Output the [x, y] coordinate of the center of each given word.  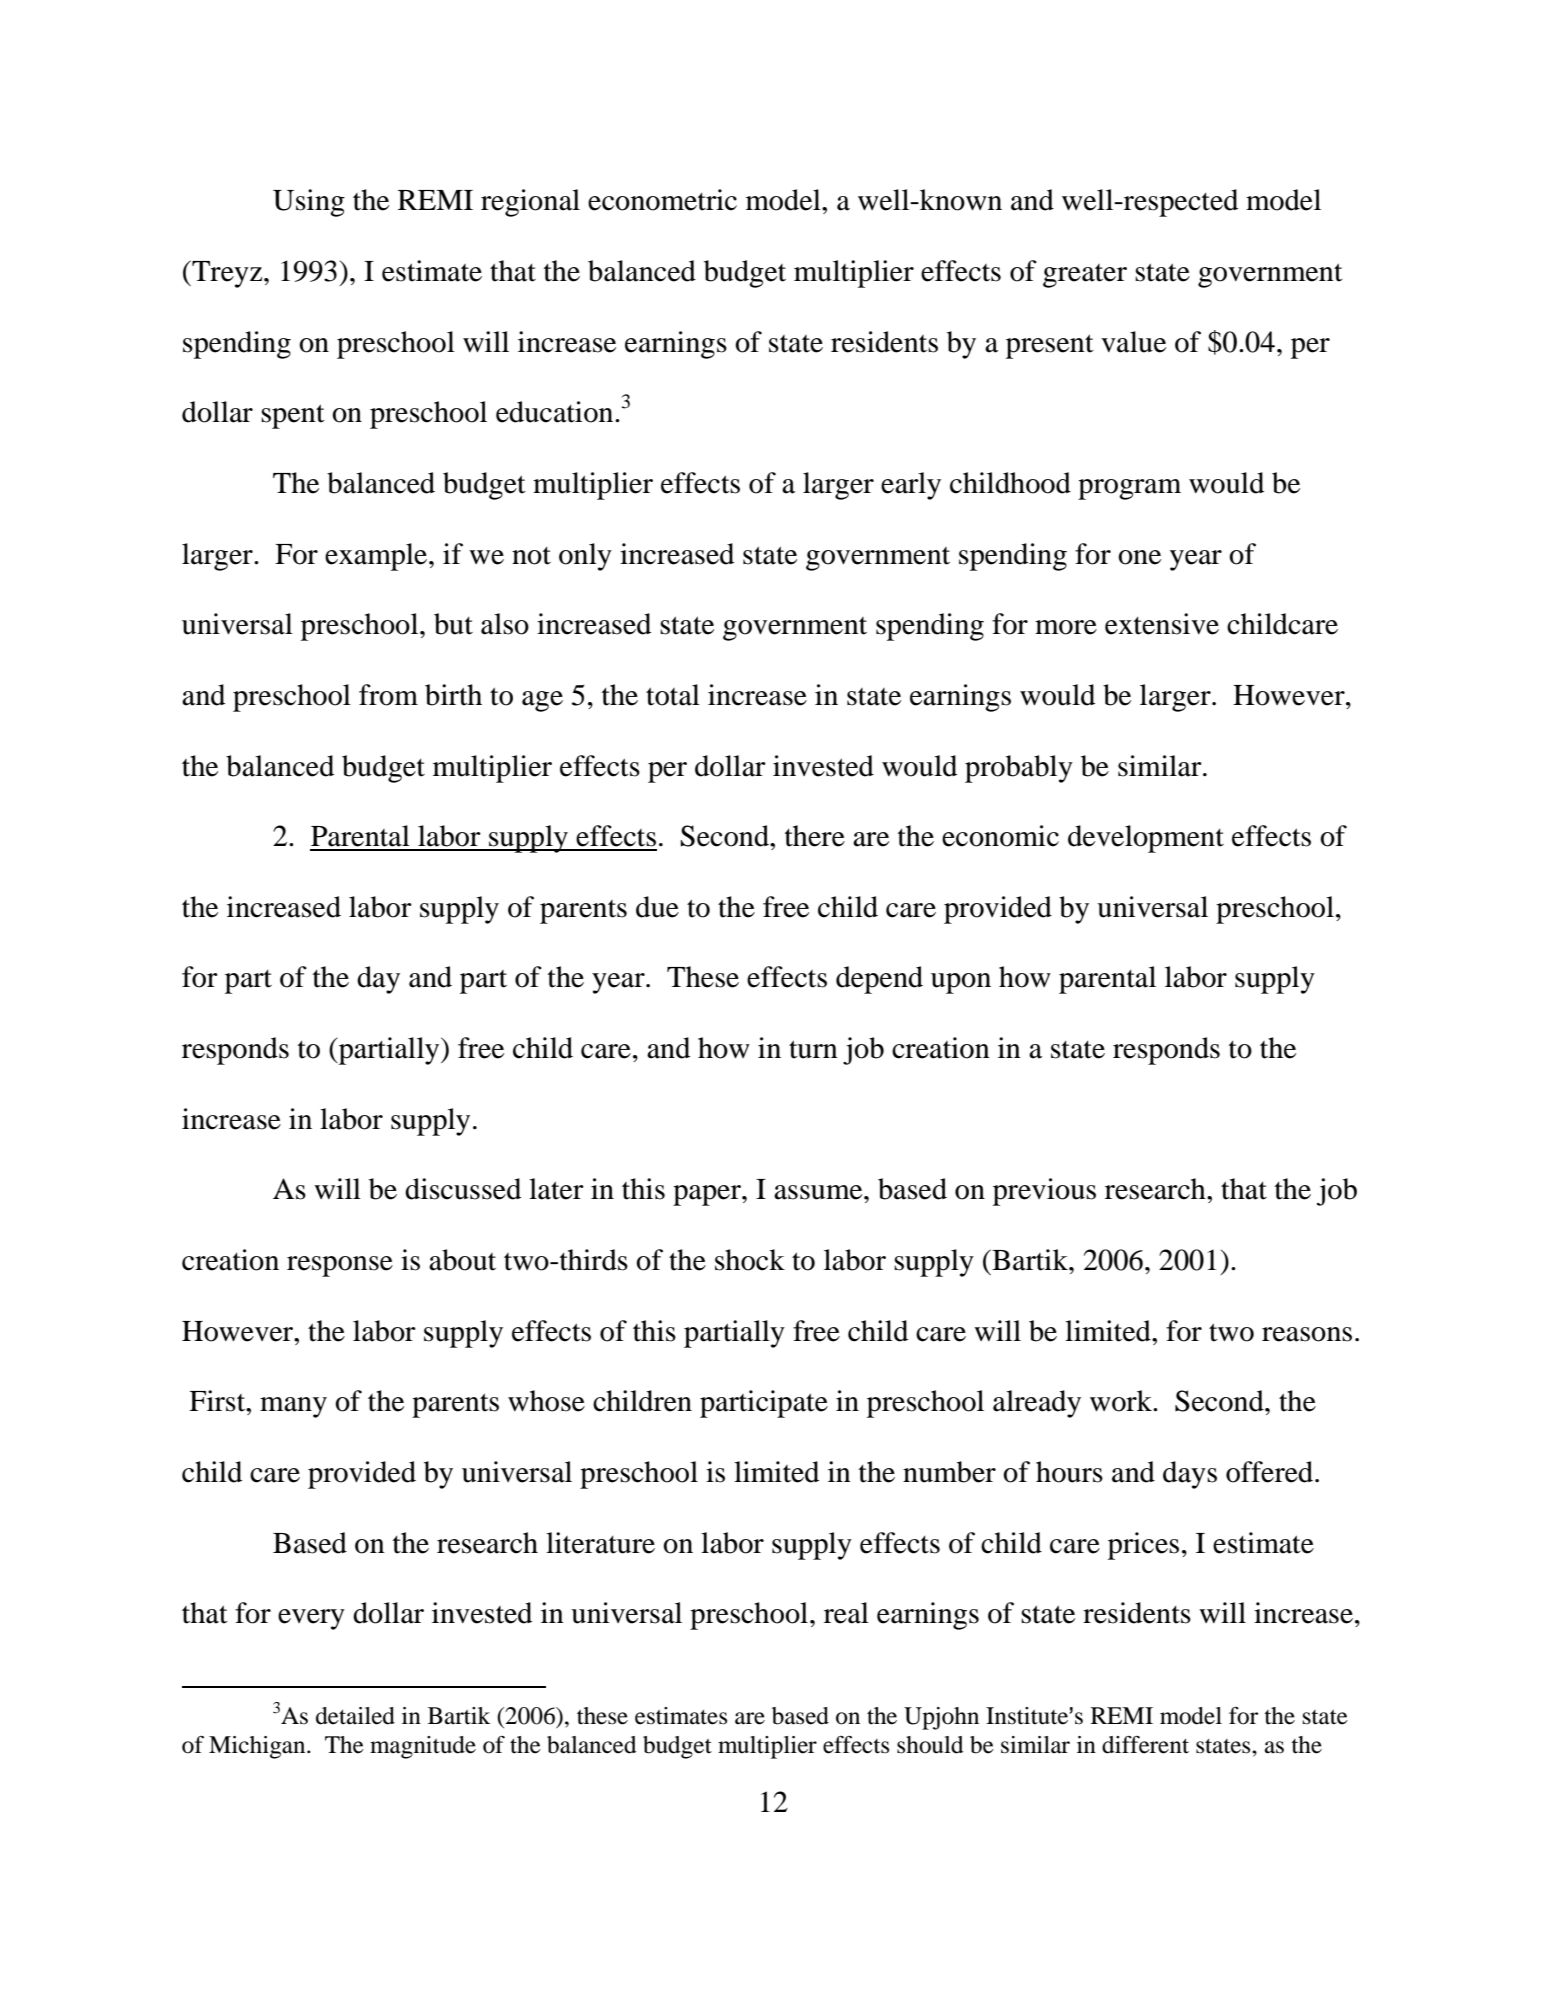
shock [750, 1260]
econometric [662, 200]
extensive [1162, 624]
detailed [355, 1716]
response [340, 1266]
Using [309, 203]
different [1145, 1745]
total [673, 695]
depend [879, 980]
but [453, 624]
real [846, 1613]
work [1122, 1401]
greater [1085, 276]
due [657, 907]
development [1146, 839]
